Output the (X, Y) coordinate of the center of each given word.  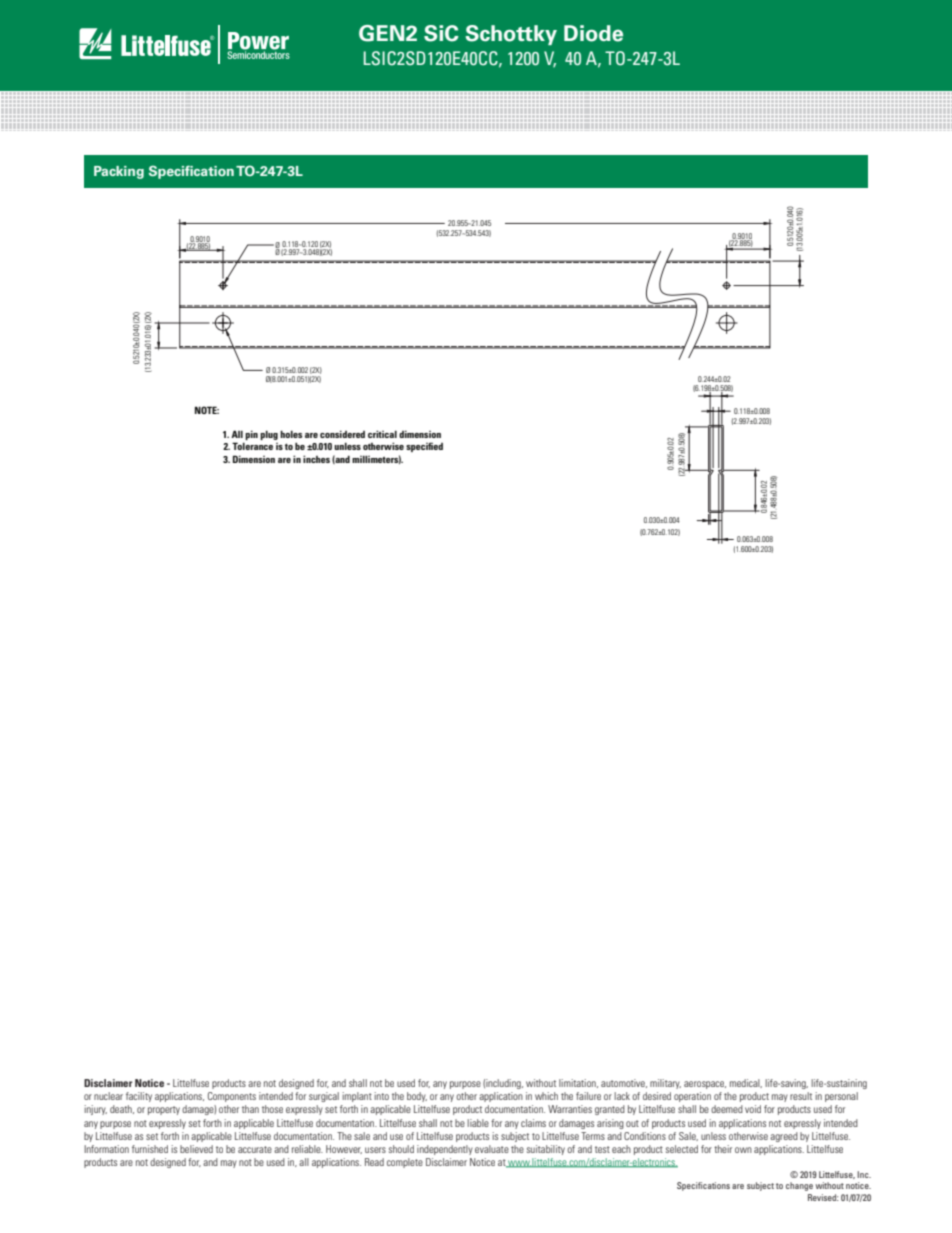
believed (196, 1149)
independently (445, 1150)
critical (382, 434)
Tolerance (252, 446)
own (743, 1150)
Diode (593, 33)
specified (424, 447)
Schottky (511, 35)
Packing (119, 172)
